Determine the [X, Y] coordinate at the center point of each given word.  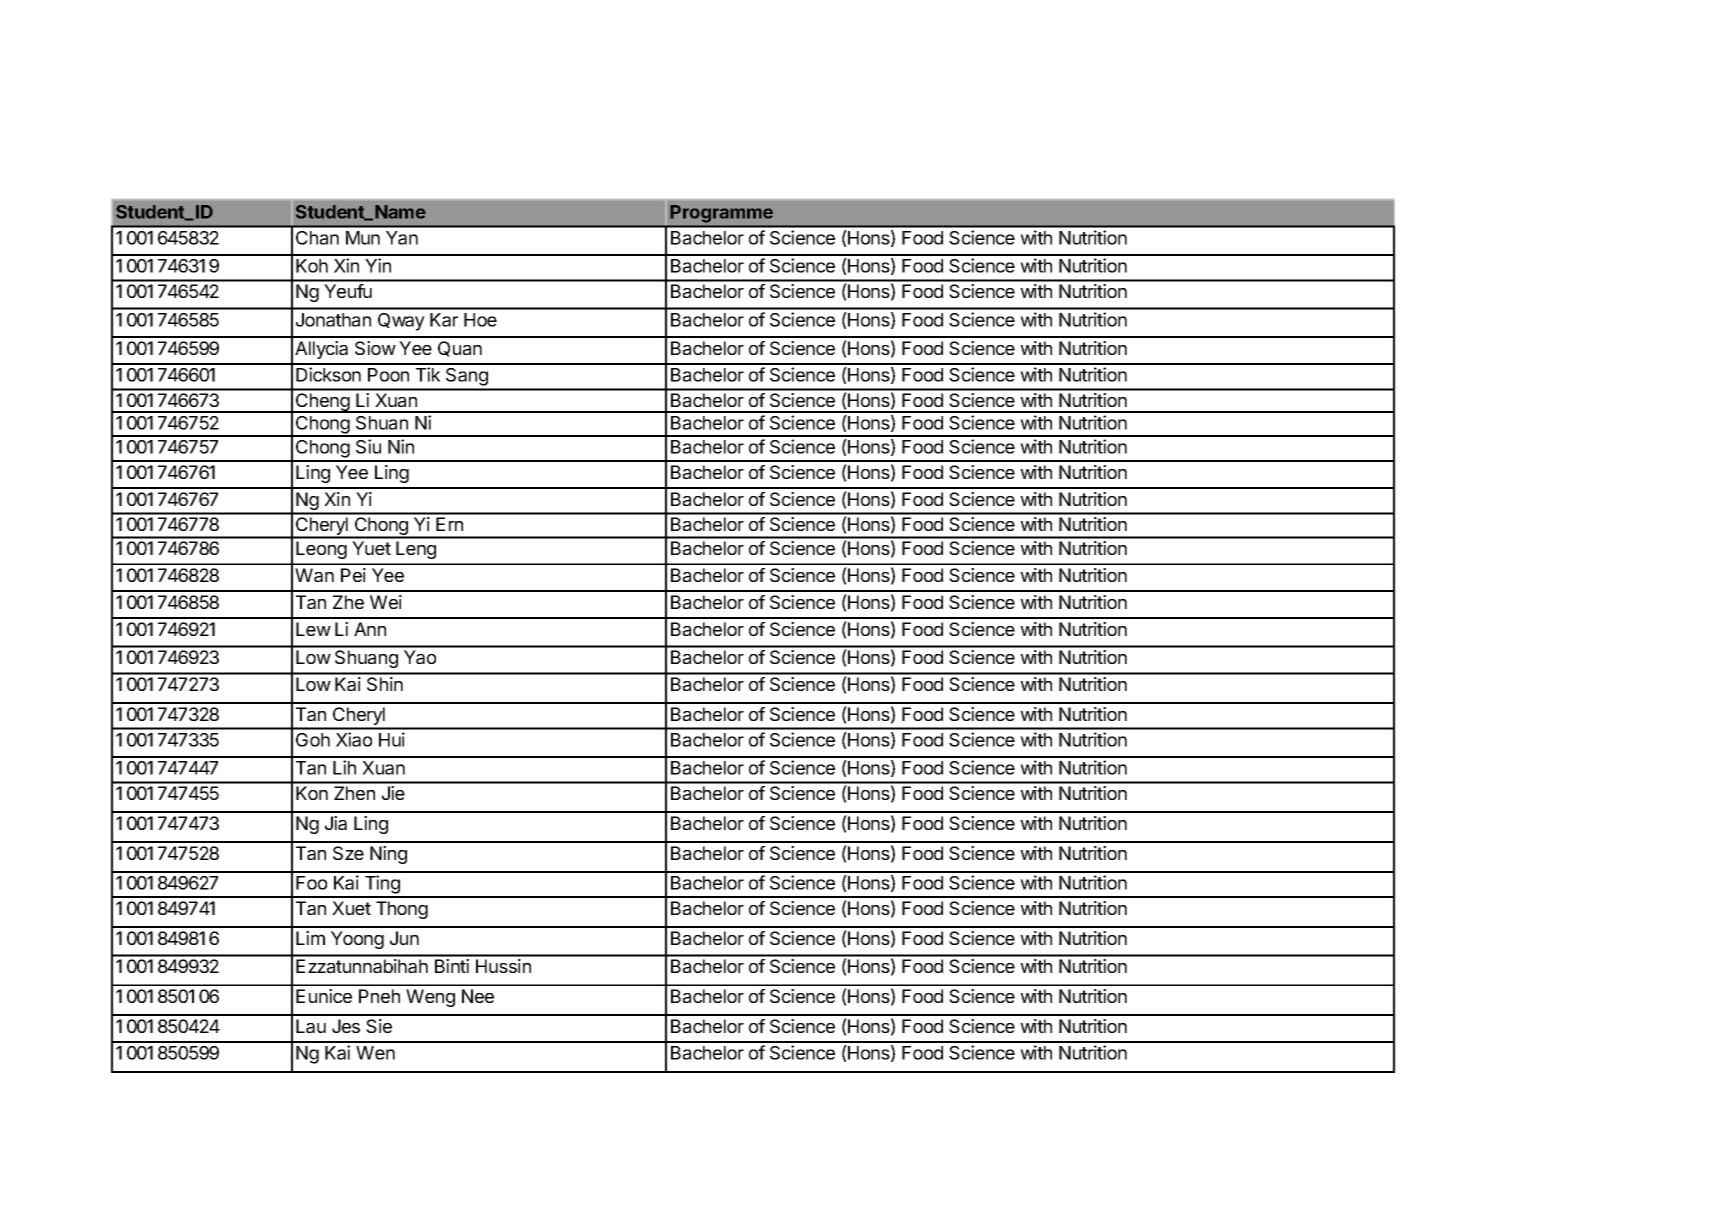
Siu [368, 446]
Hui [392, 739]
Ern [449, 524]
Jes [346, 1026]
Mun [363, 238]
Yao [420, 657]
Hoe [480, 320]
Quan [460, 349]
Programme [722, 213]
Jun [404, 938]
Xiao [354, 739]
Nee [478, 996]
